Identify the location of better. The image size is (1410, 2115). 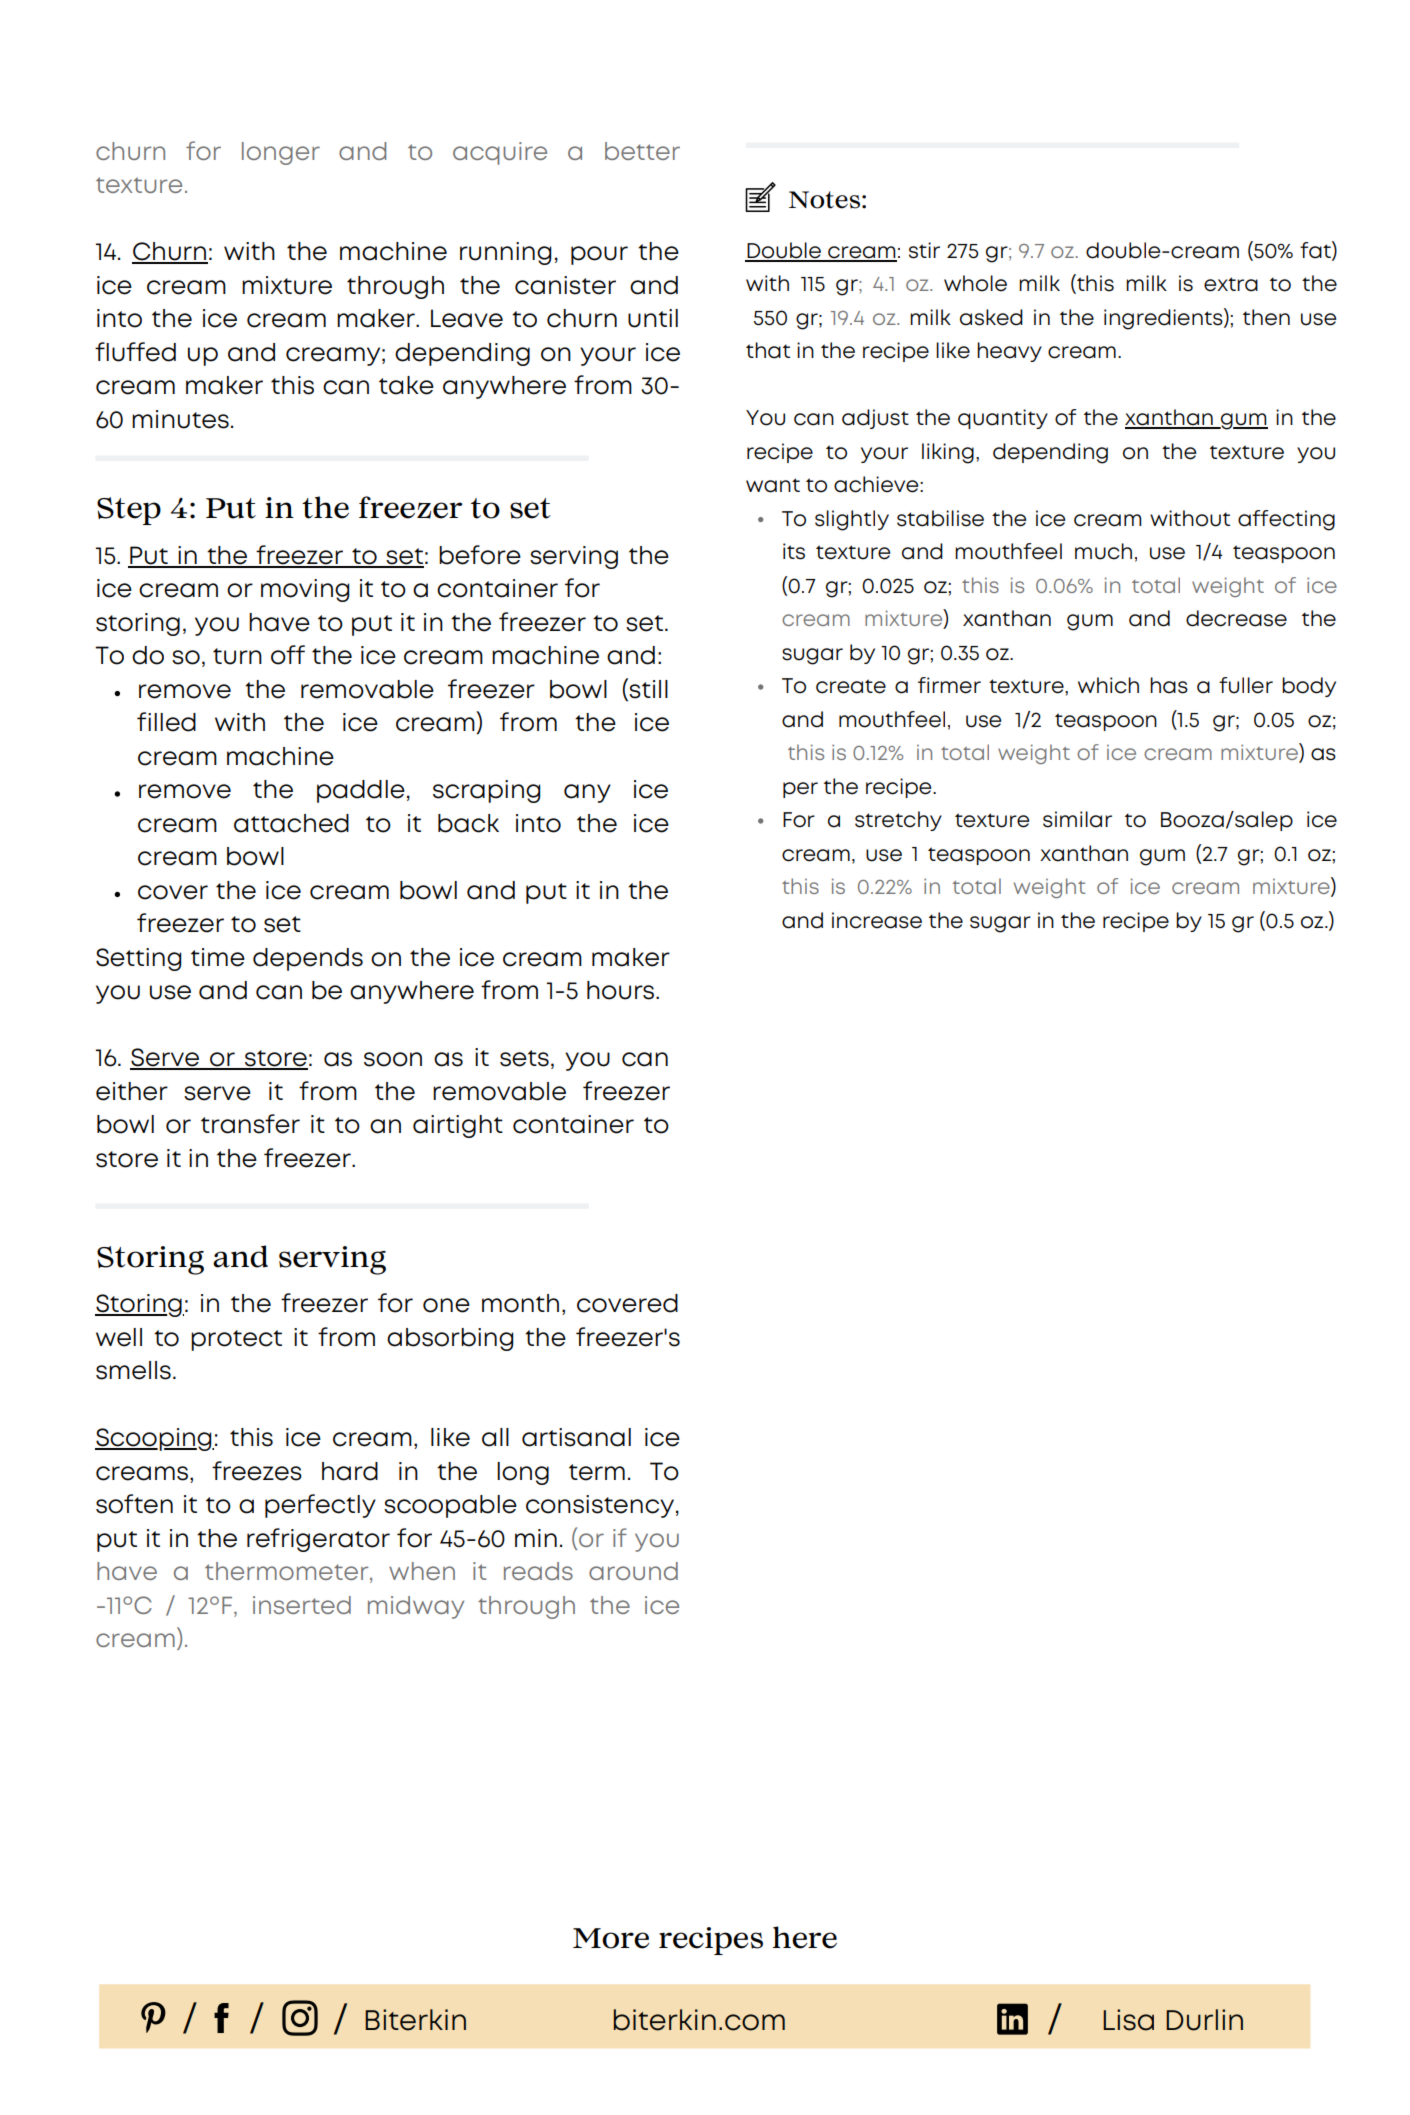
(642, 151).
